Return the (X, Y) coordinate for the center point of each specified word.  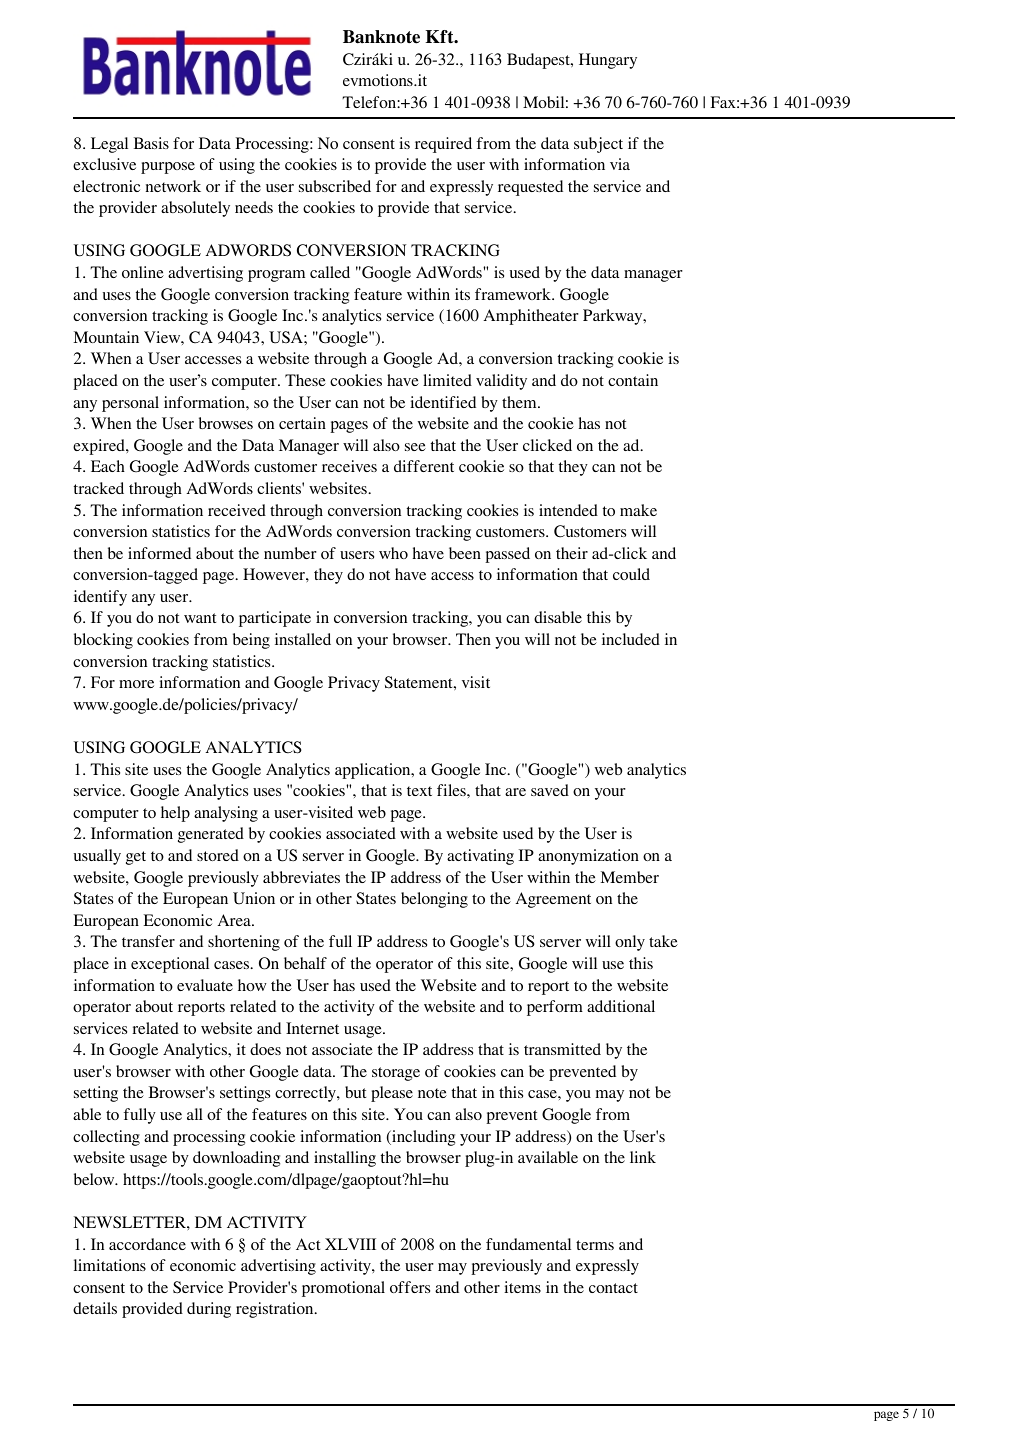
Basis (151, 143)
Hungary (608, 61)
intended (568, 510)
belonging (434, 900)
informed (159, 553)
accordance (147, 1244)
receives (349, 466)
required (443, 145)
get (136, 858)
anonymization (588, 857)
